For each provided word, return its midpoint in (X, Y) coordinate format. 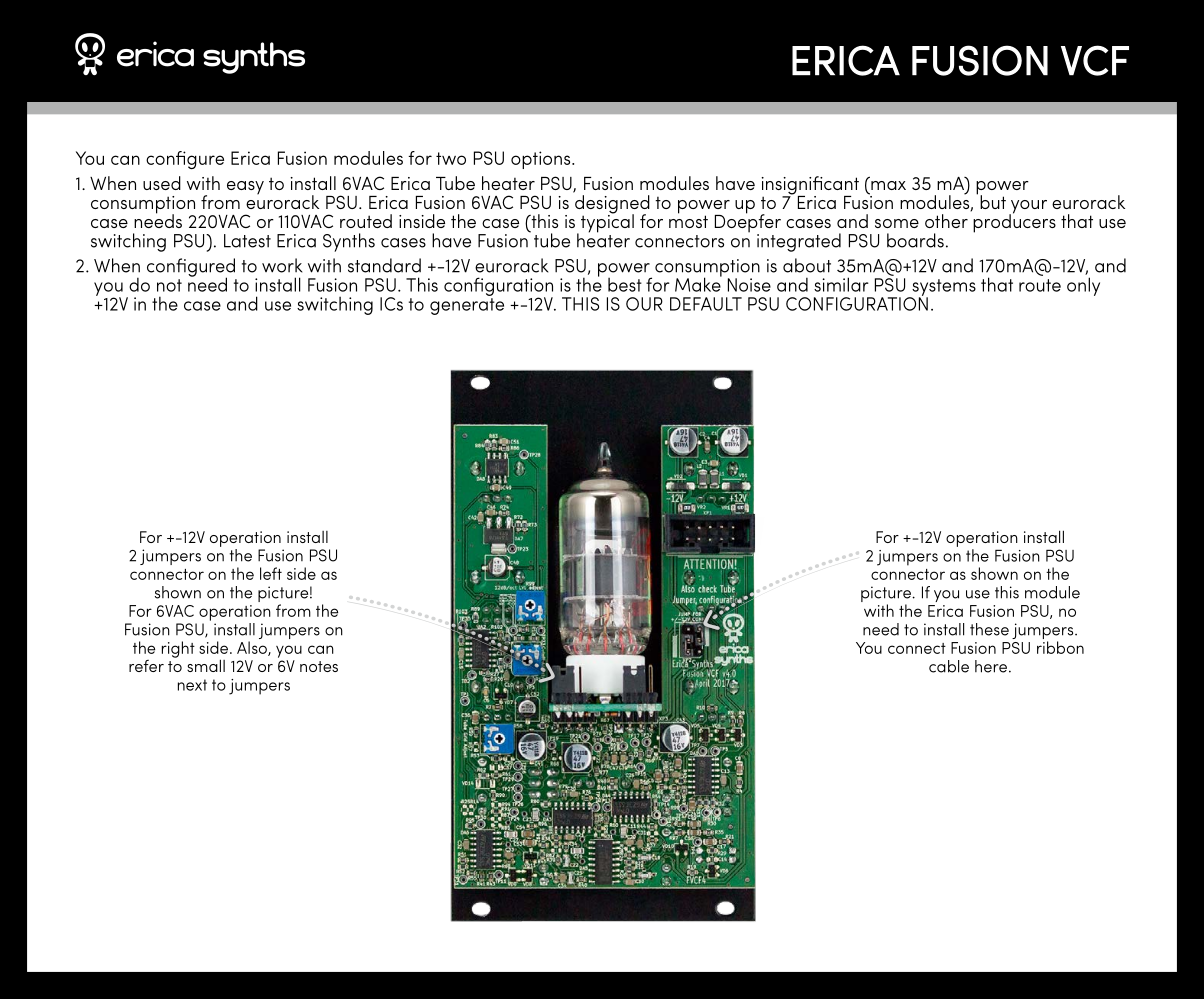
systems (943, 288)
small (206, 665)
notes (319, 666)
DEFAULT (706, 304)
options (542, 160)
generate (467, 306)
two (451, 158)
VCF (1095, 60)
